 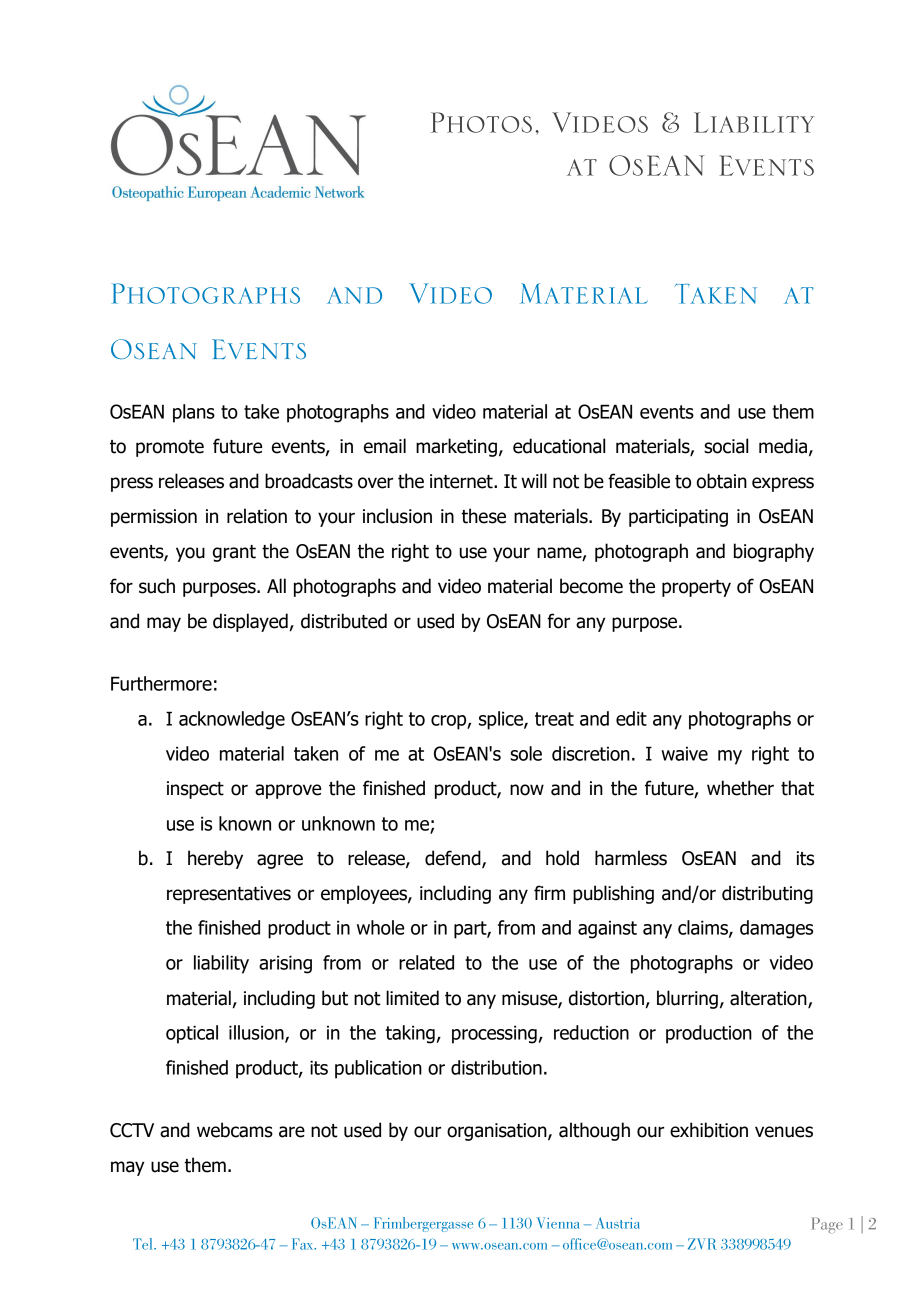 I want to click on marketing, so click(x=456, y=447).
